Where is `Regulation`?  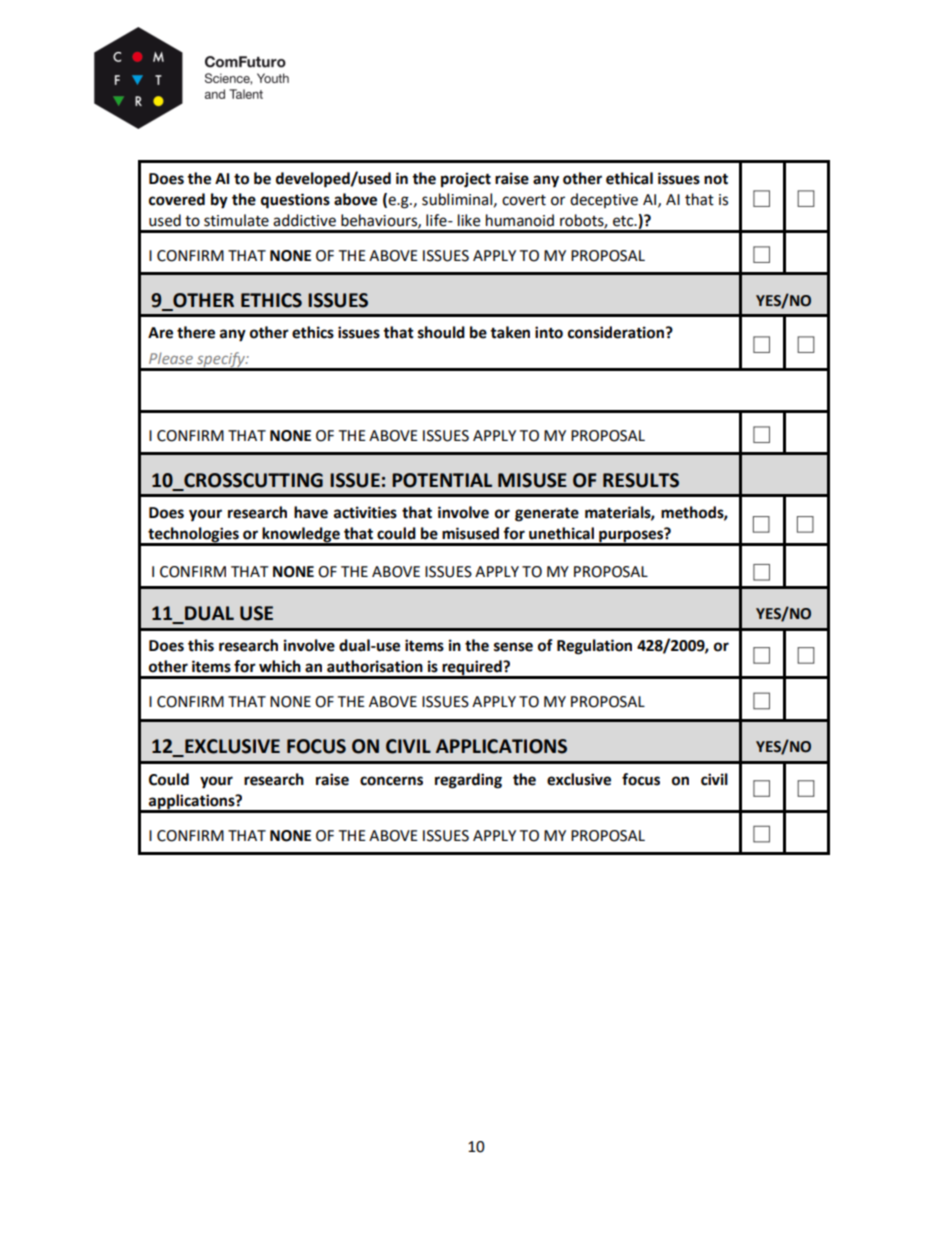
Regulation is located at coordinates (594, 647).
